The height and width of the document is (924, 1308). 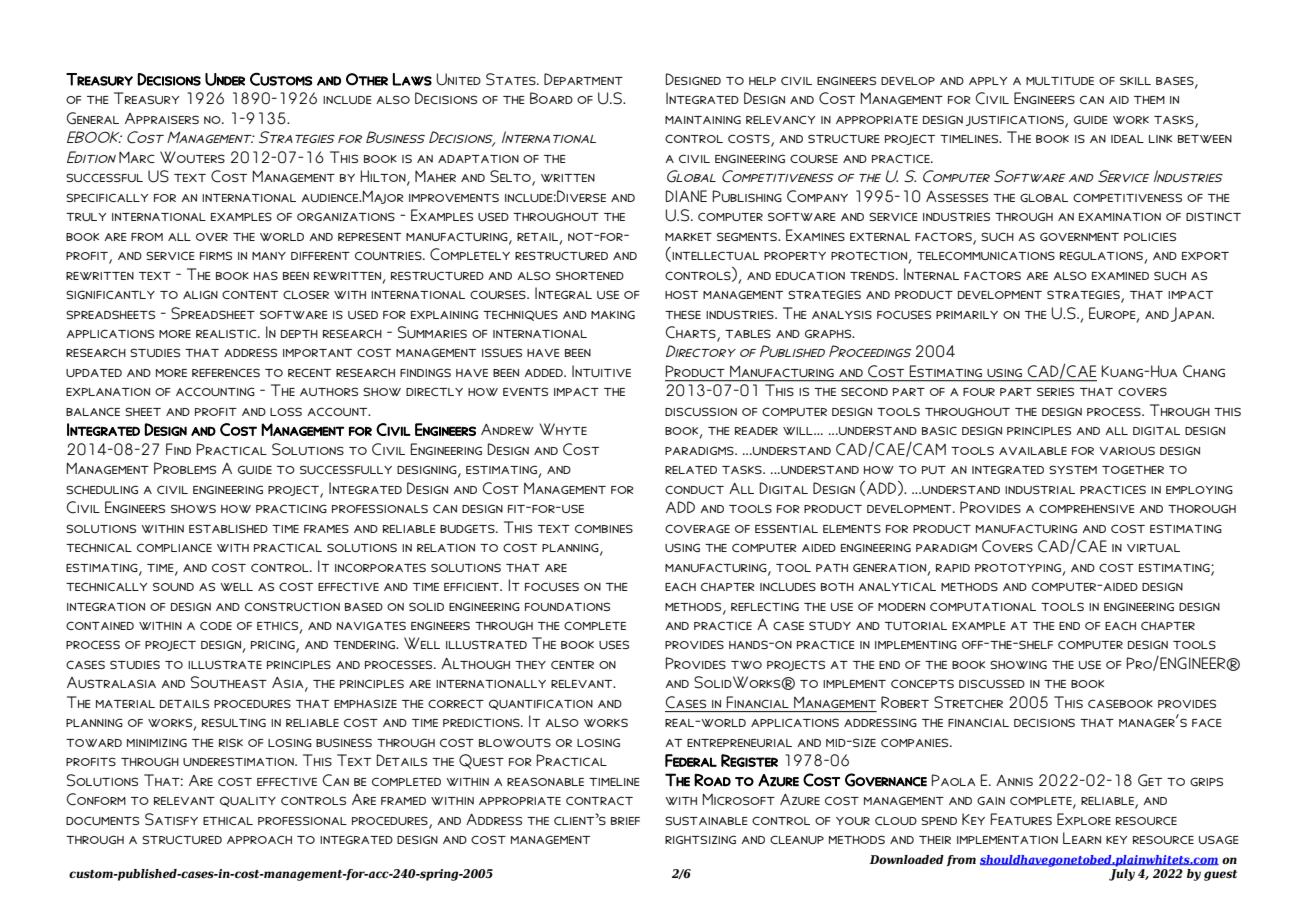 What do you see at coordinates (1149, 100) in the document?
I see `them` at bounding box center [1149, 100].
